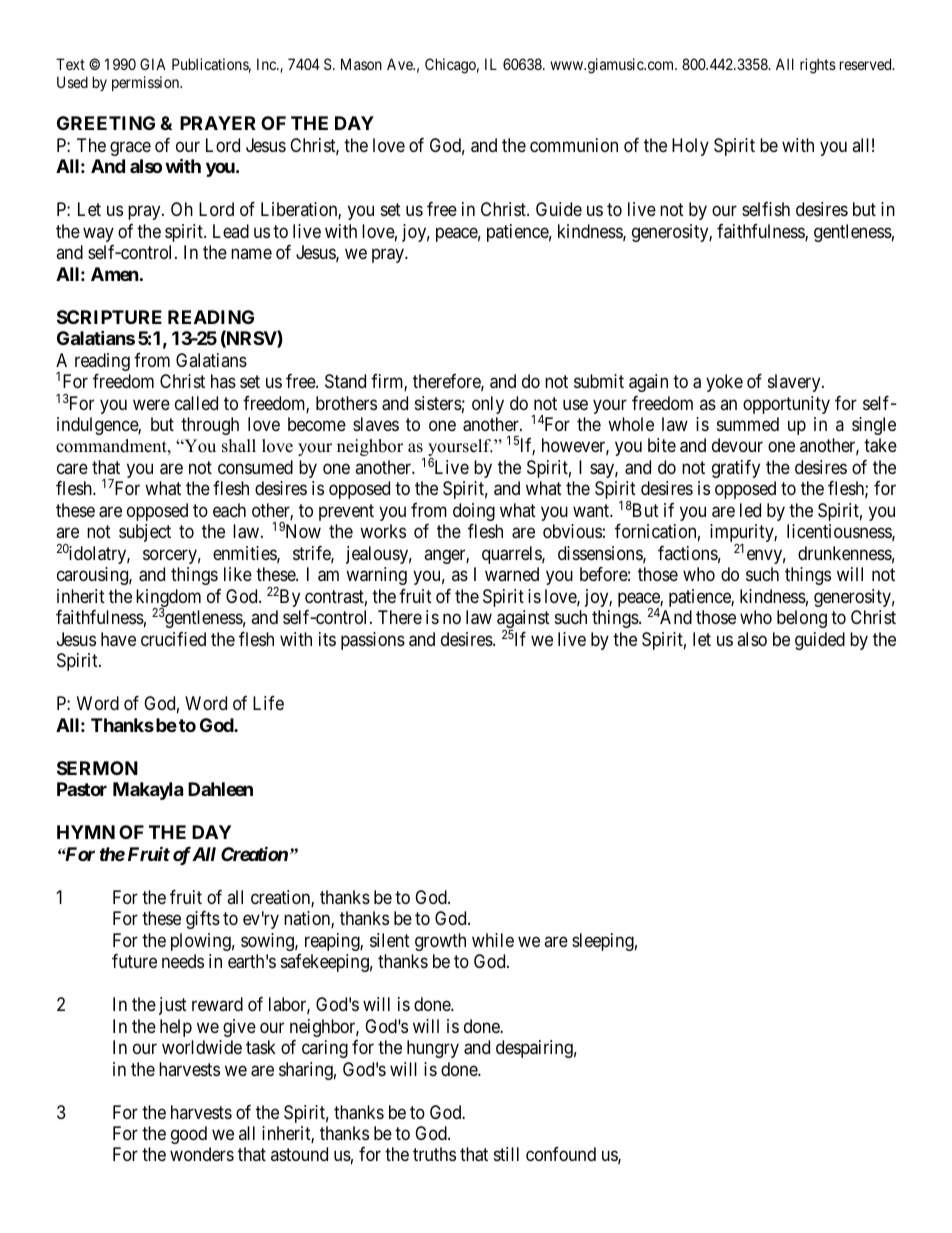 This screenshot has height=1233, width=952. Describe the element at coordinates (506, 1154) in the screenshot. I see `still` at that location.
